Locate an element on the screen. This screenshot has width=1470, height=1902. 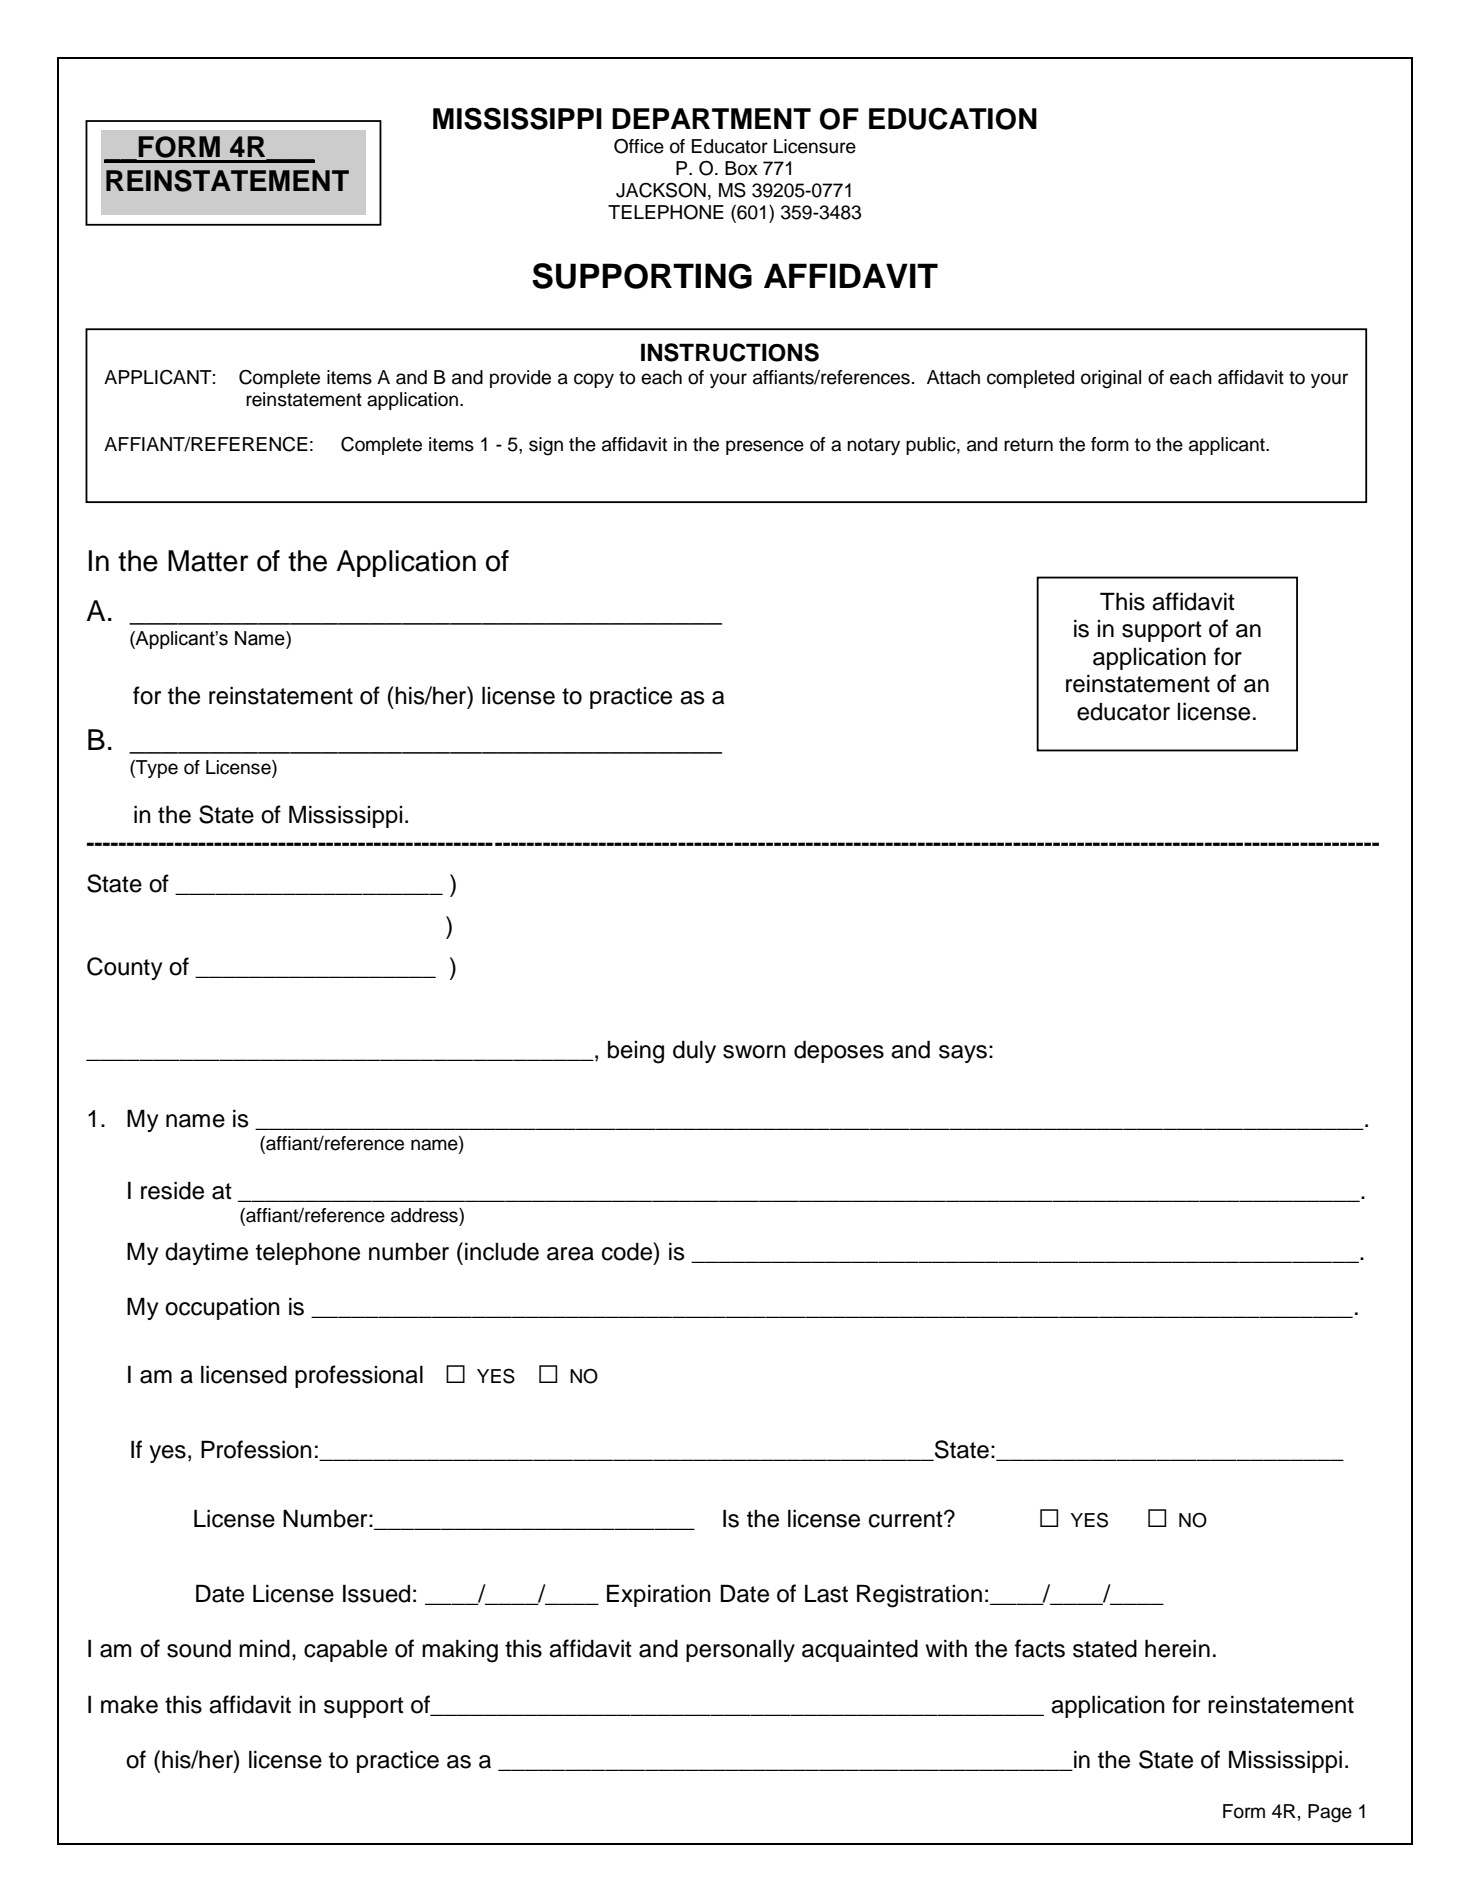
Matter is located at coordinates (208, 561).
